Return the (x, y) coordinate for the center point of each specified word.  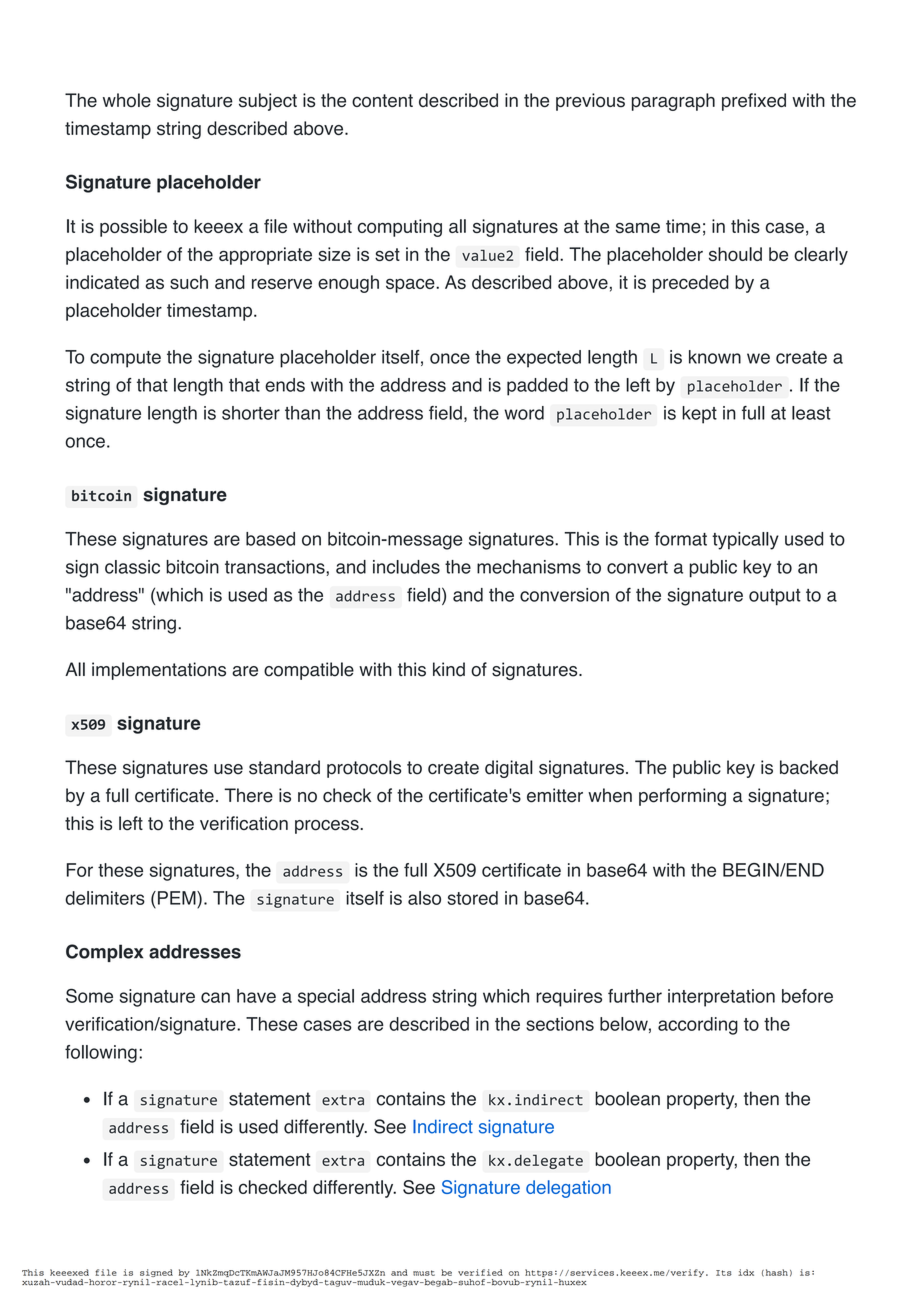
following (101, 1054)
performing (682, 797)
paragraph (673, 102)
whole (127, 100)
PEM (176, 898)
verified (480, 1272)
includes (406, 567)
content (382, 101)
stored (473, 898)
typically (745, 541)
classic (132, 567)
